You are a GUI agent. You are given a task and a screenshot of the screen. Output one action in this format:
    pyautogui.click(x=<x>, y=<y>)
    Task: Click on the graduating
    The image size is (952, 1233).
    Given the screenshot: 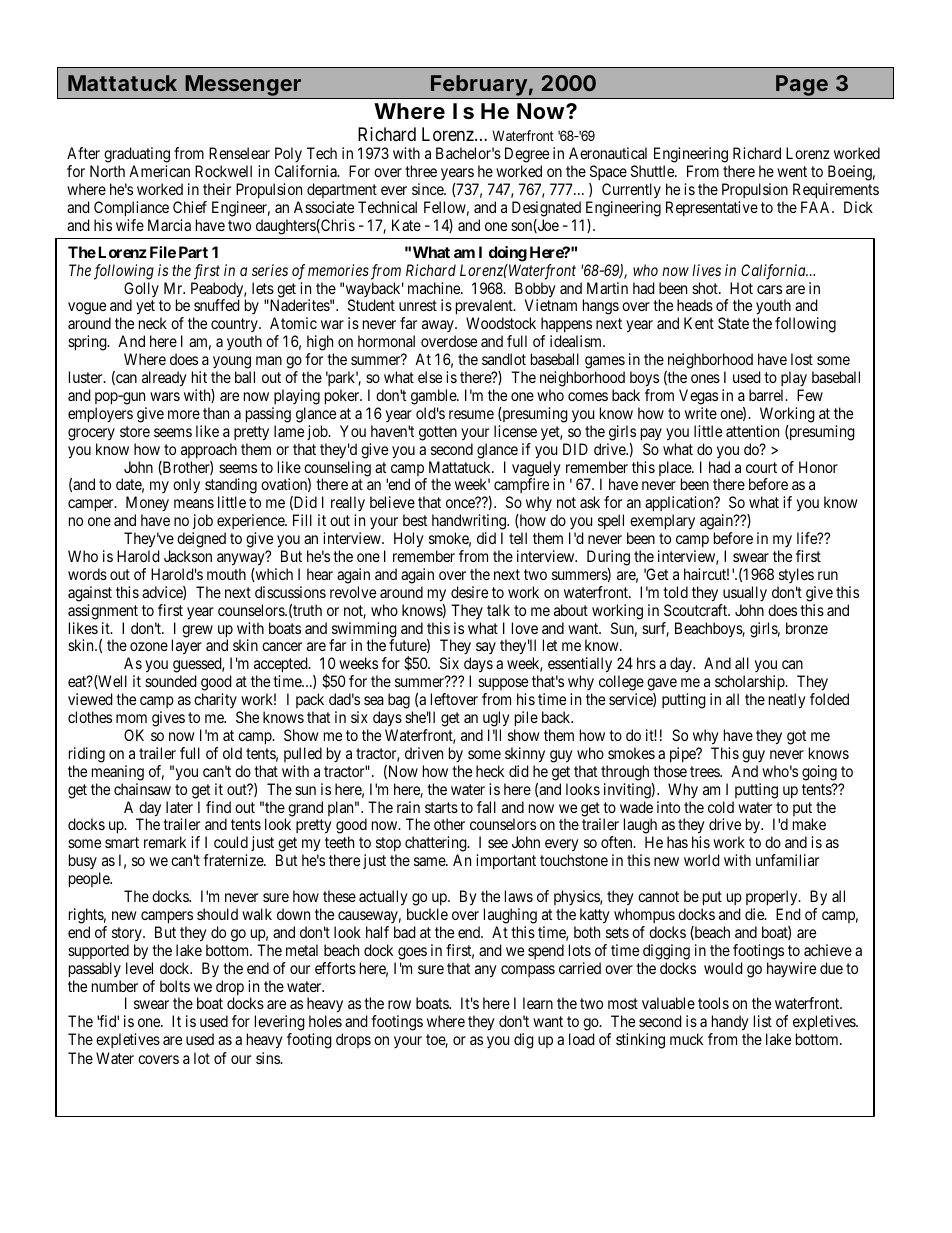 What is the action you would take?
    pyautogui.click(x=137, y=156)
